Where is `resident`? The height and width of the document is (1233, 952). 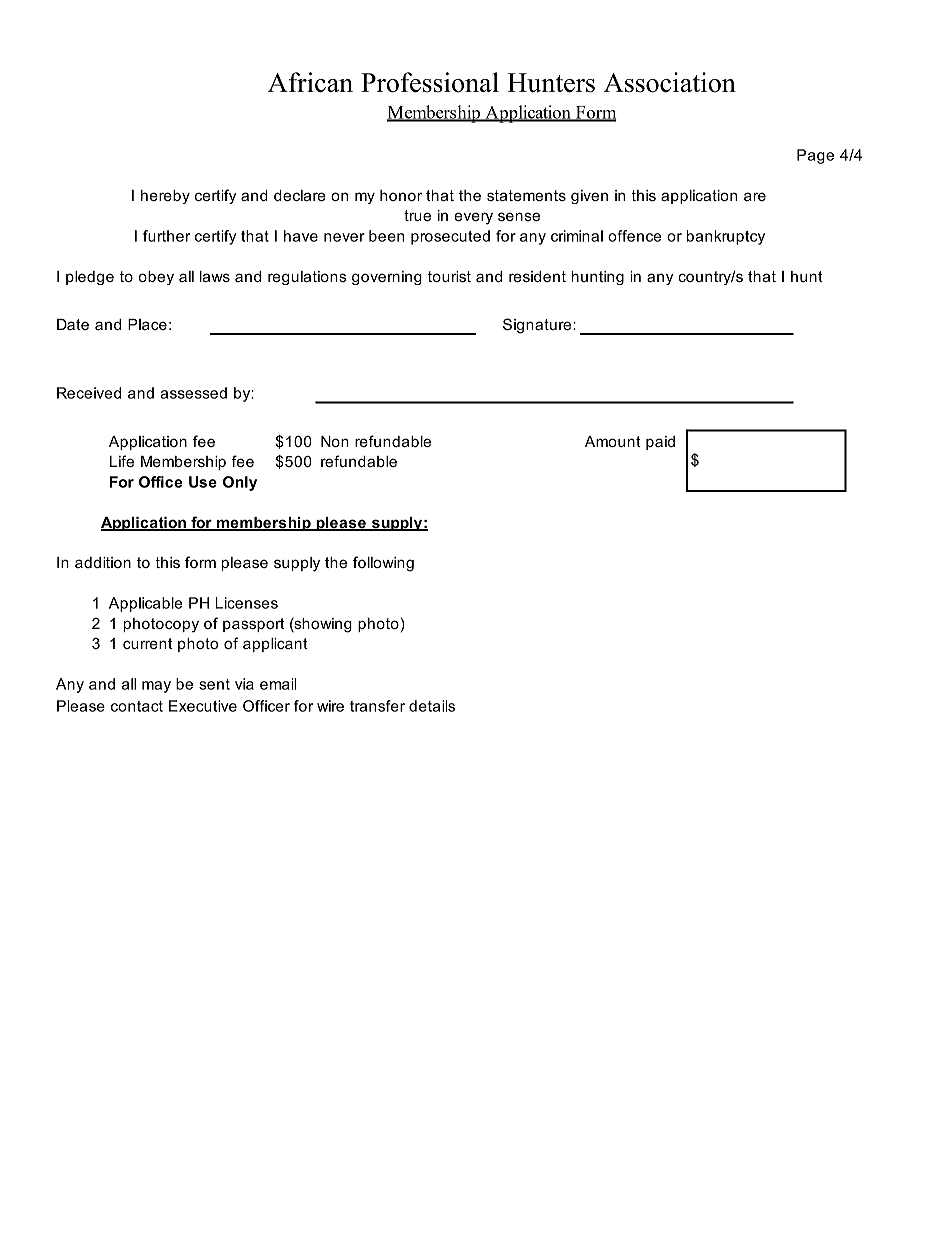
resident is located at coordinates (537, 276).
